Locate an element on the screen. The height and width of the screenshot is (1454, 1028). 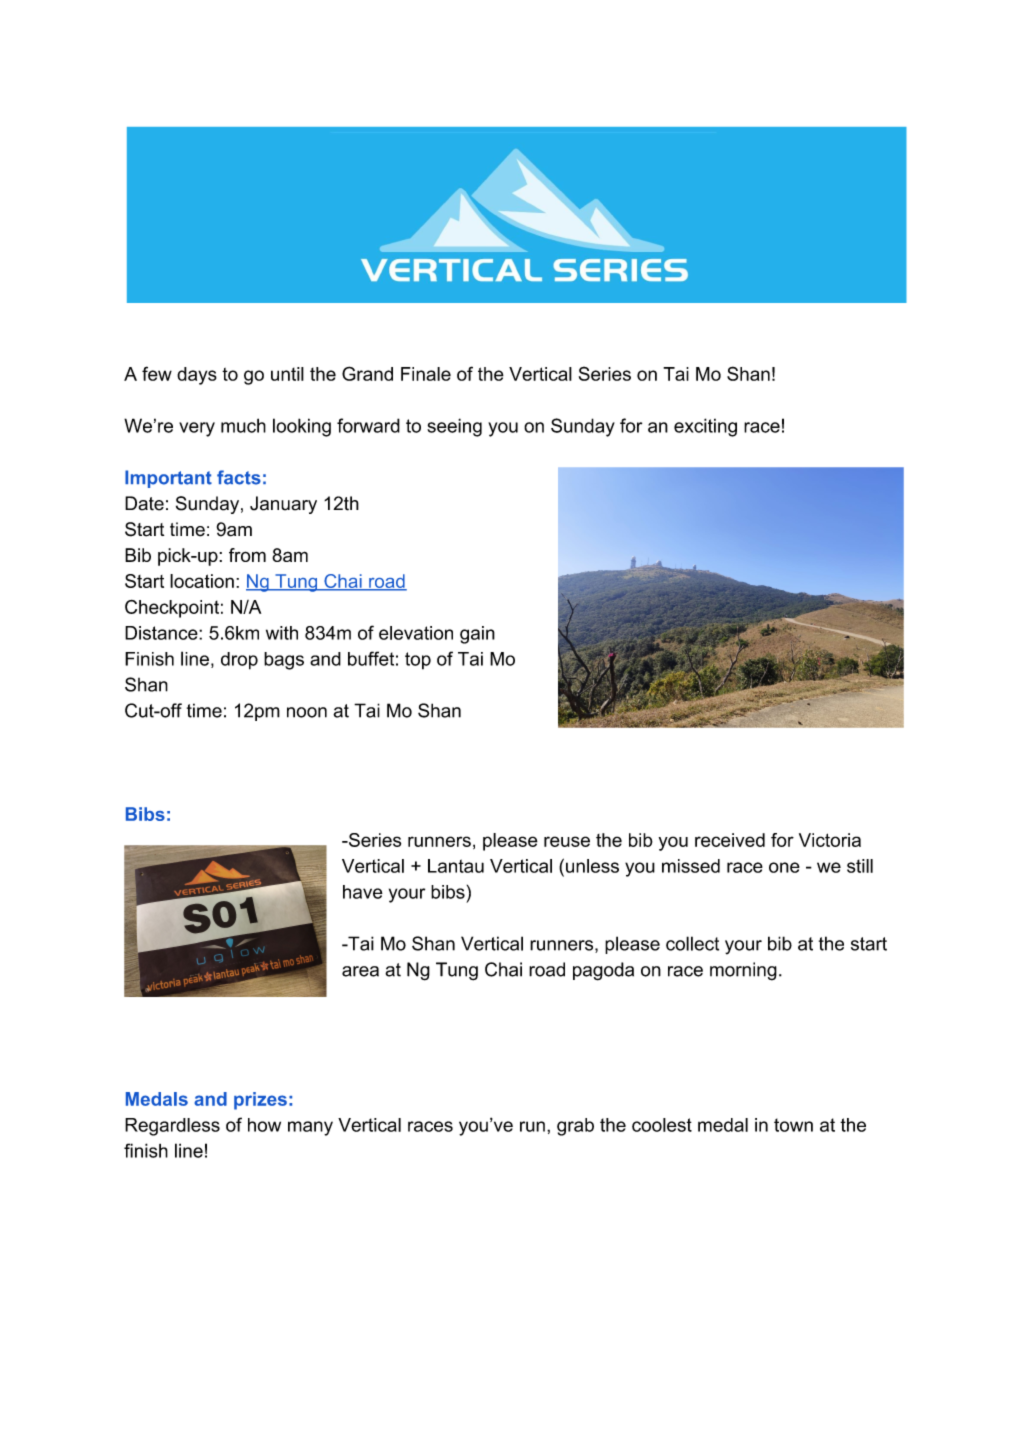
town is located at coordinates (793, 1125).
